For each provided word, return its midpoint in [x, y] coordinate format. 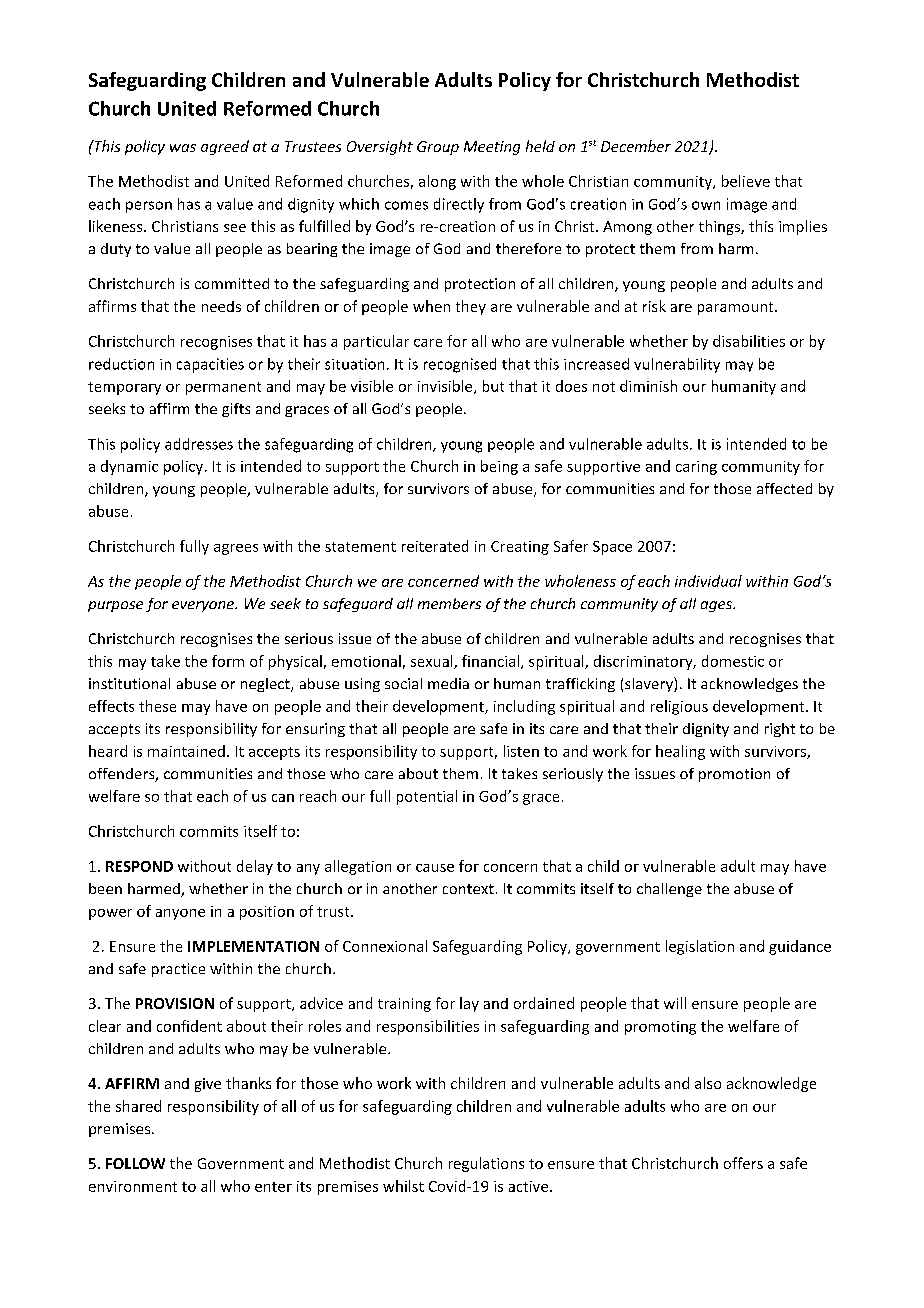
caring [696, 468]
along [437, 182]
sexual [433, 662]
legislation [700, 947]
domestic [733, 661]
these [157, 706]
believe [746, 181]
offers [743, 1163]
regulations [486, 1164]
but [493, 386]
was [183, 148]
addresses [199, 444]
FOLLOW [135, 1163]
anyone [180, 914]
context [468, 889]
